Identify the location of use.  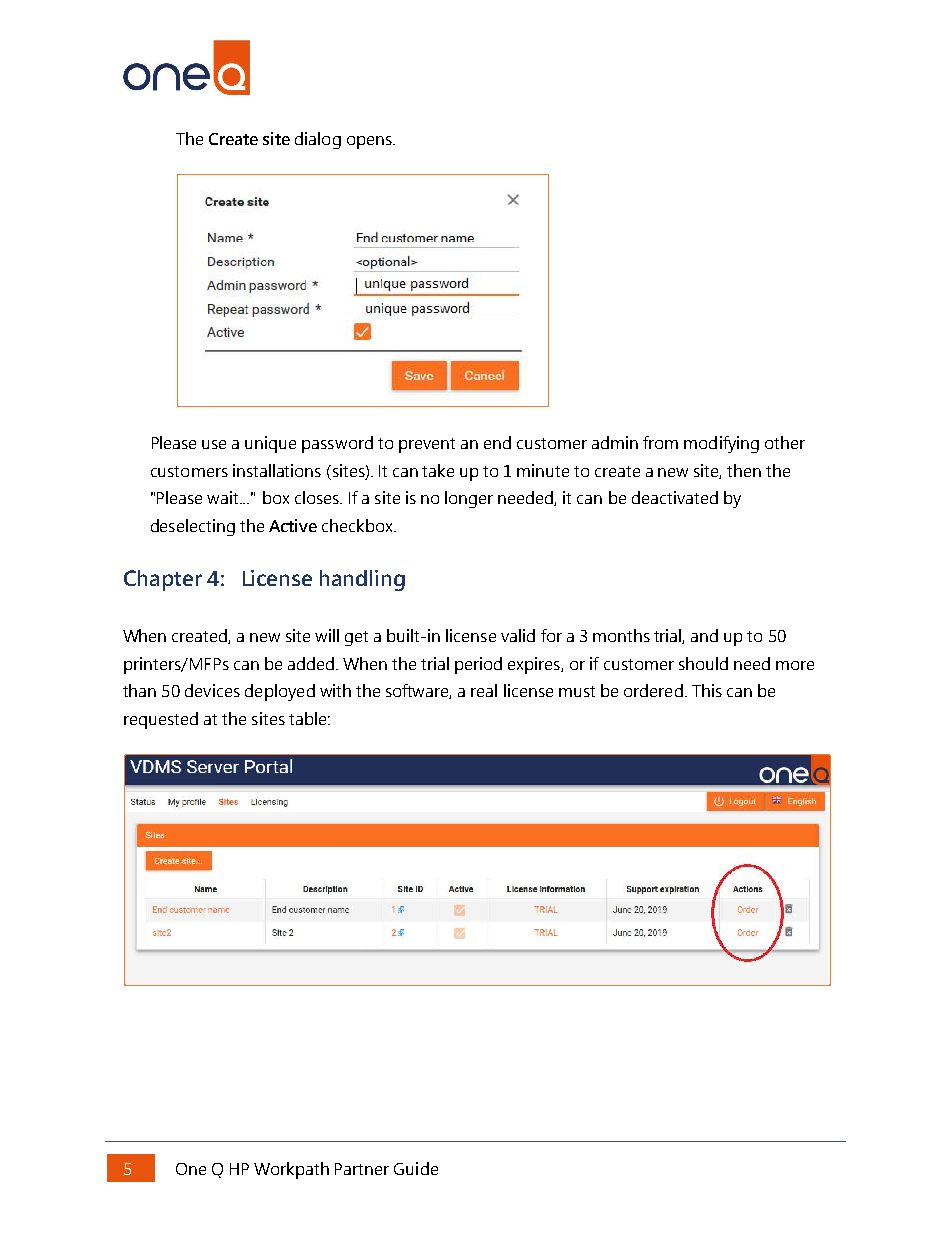
(214, 444).
